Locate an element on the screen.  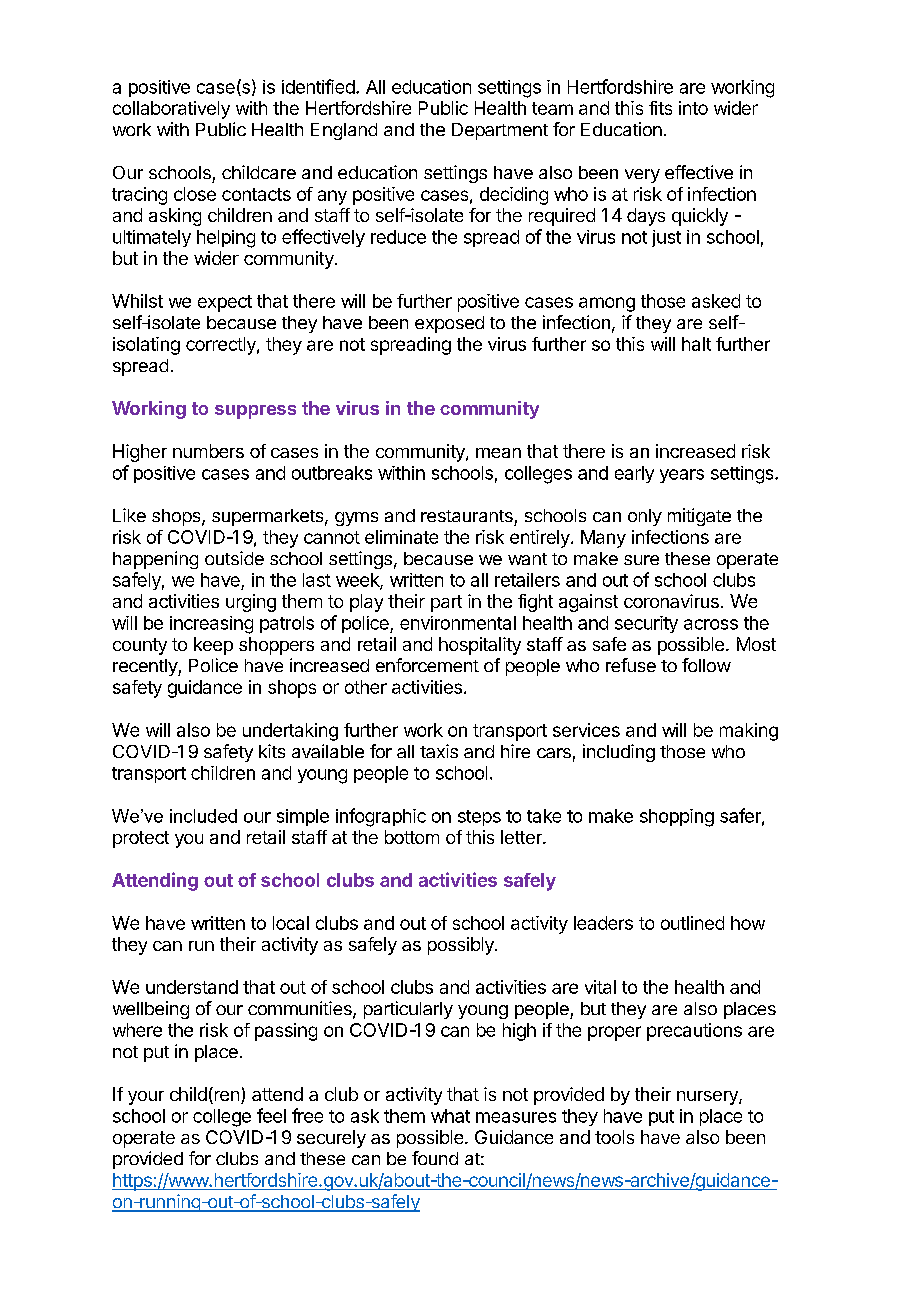
into is located at coordinates (693, 108).
